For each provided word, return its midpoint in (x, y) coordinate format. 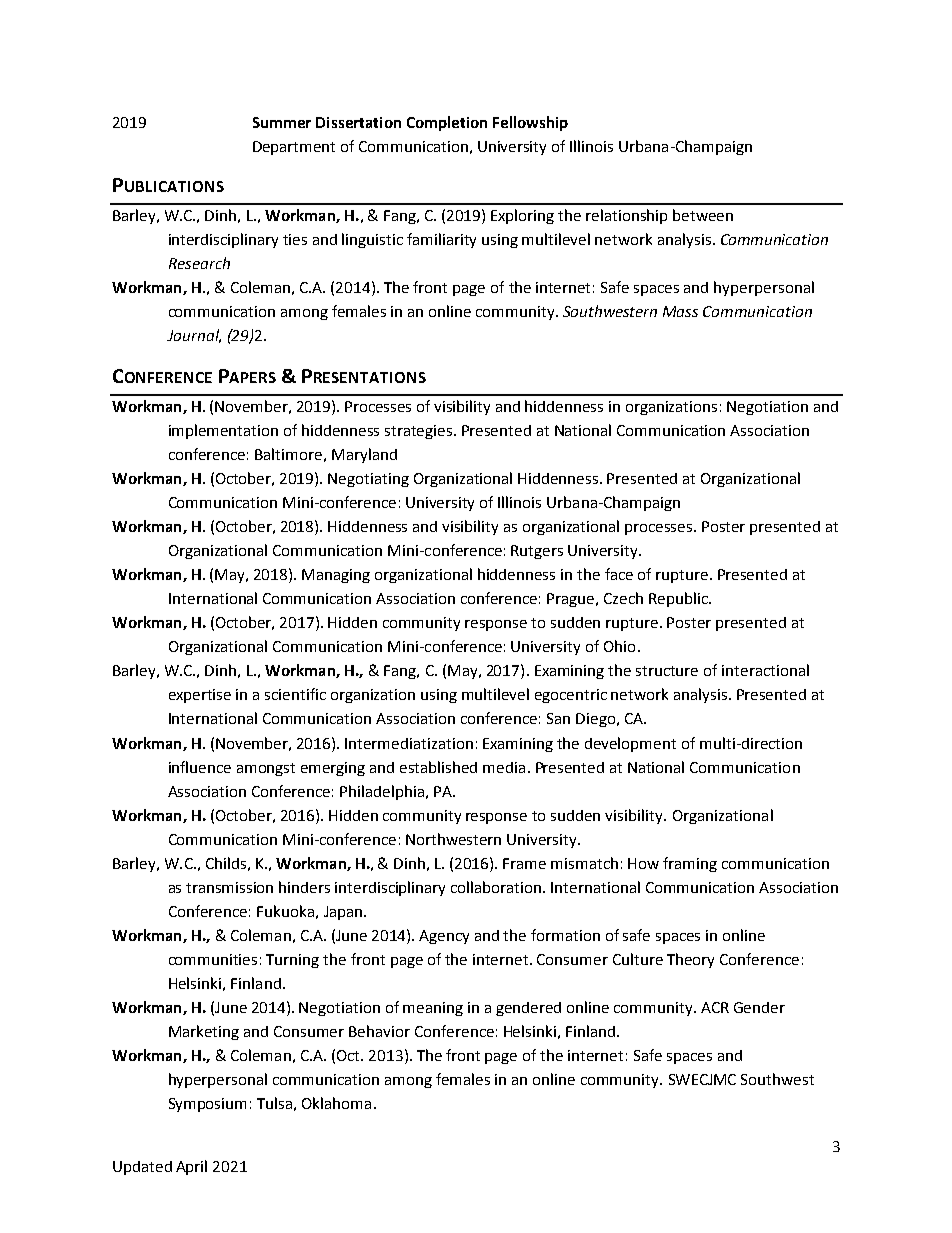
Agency (444, 937)
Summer (282, 122)
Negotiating (368, 480)
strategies (420, 432)
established (438, 767)
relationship (626, 216)
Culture (638, 959)
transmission (229, 887)
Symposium (207, 1105)
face (619, 574)
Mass (680, 311)
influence (200, 767)
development (630, 744)
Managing (336, 576)
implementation (223, 431)
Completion (447, 123)
